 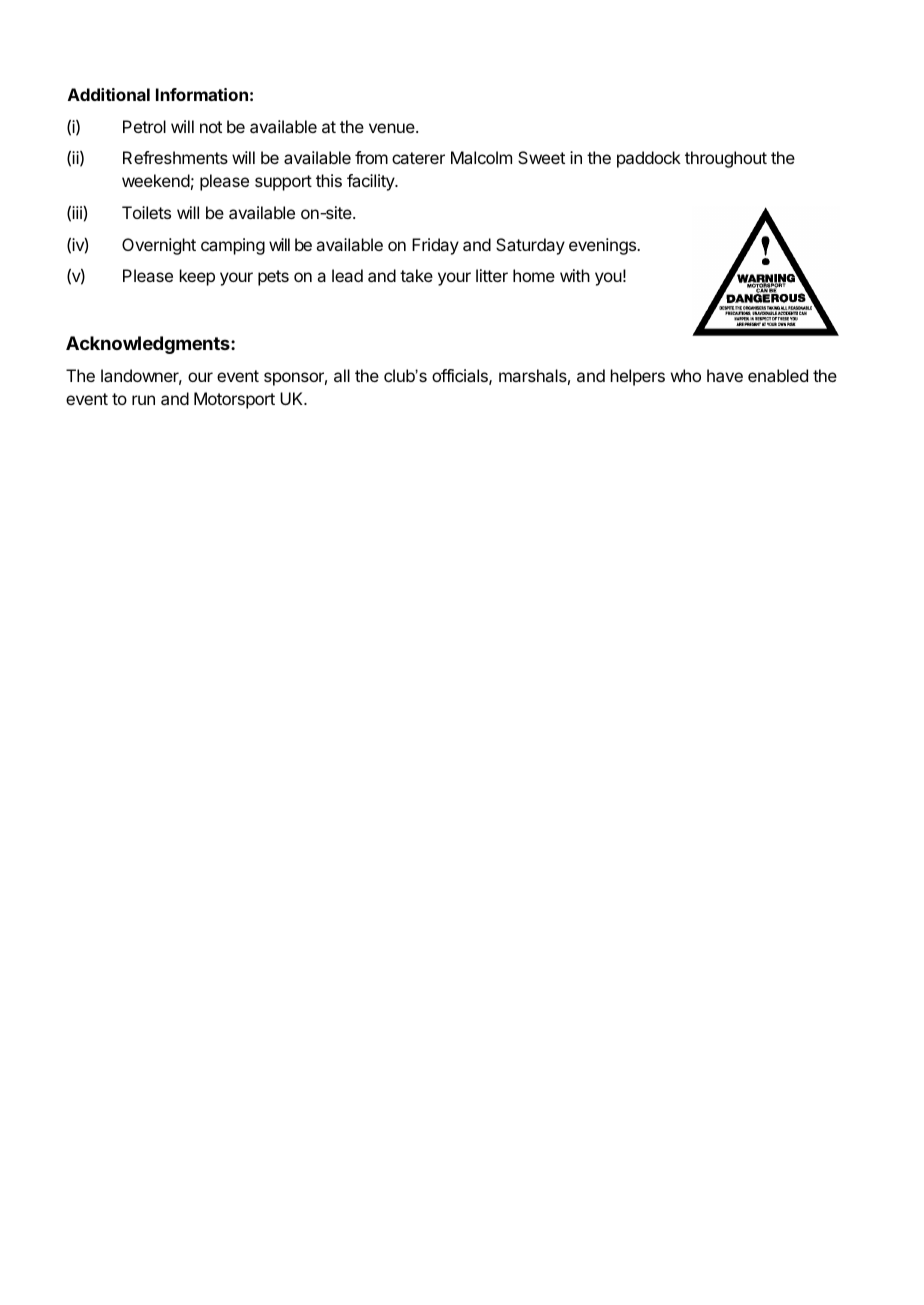 What do you see at coordinates (726, 159) in the screenshot?
I see `throughout` at bounding box center [726, 159].
